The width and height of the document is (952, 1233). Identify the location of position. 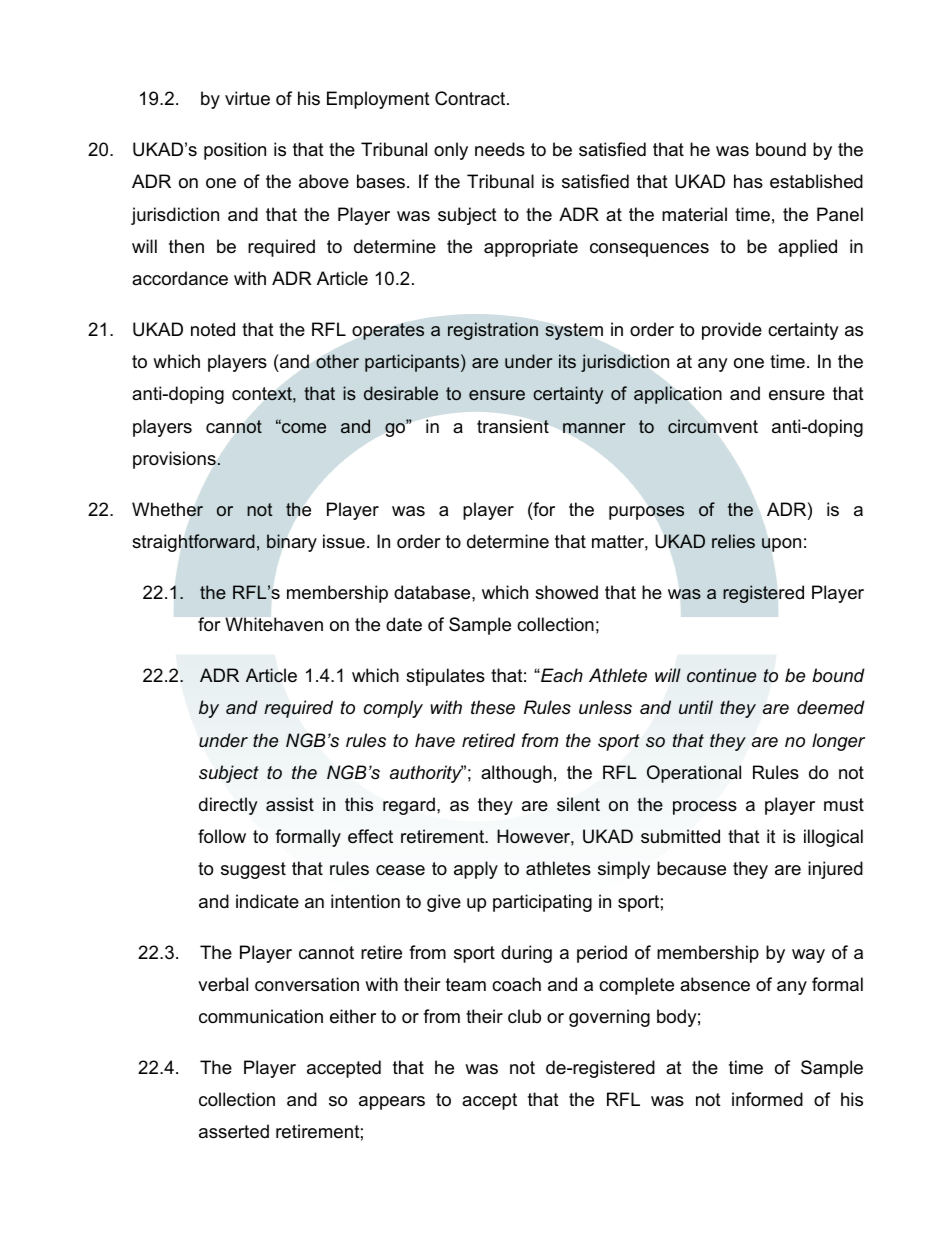
(235, 151).
